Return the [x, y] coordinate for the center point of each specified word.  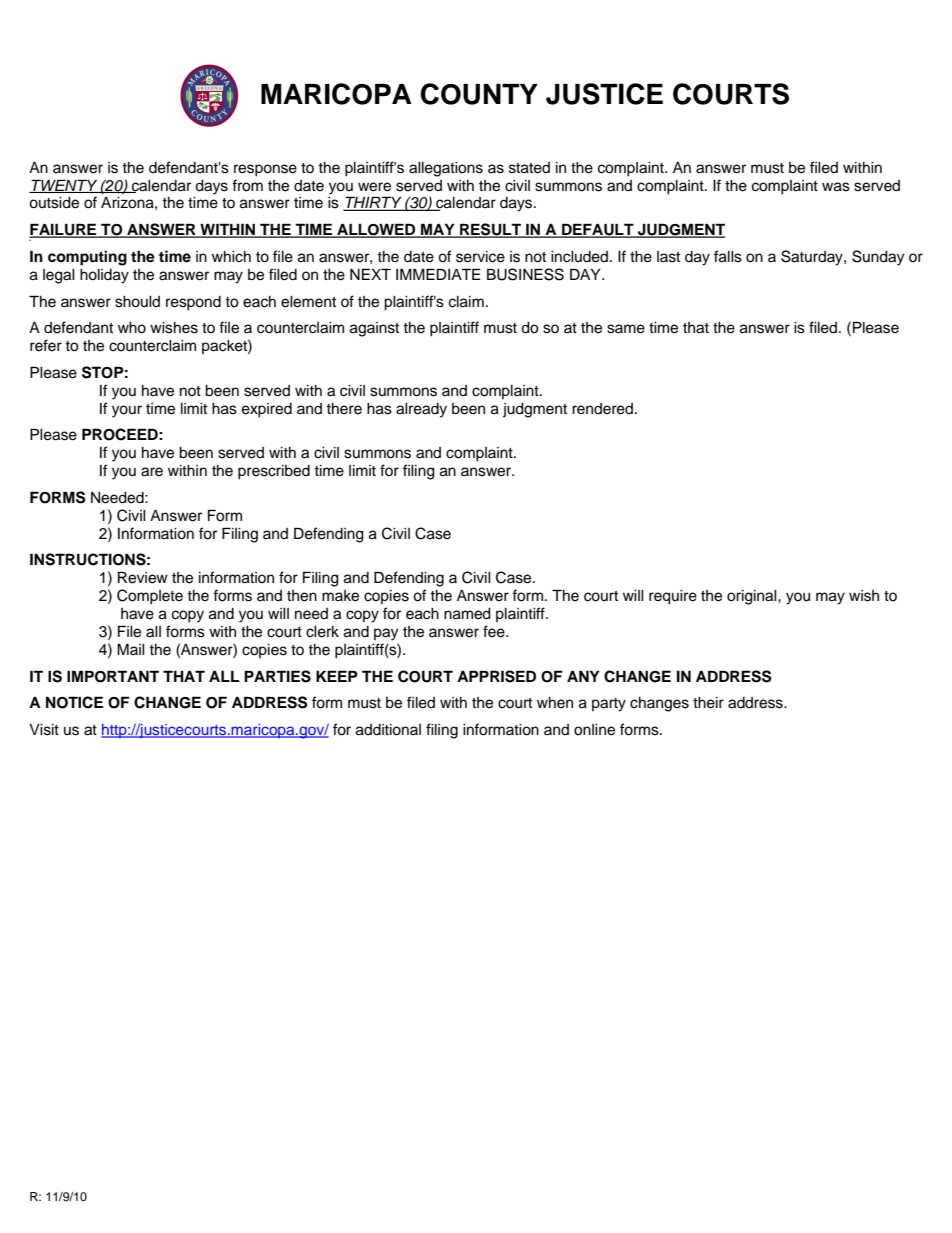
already [421, 410]
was [836, 187]
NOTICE [74, 702]
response [265, 170]
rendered [604, 409]
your [127, 411]
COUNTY [479, 94]
